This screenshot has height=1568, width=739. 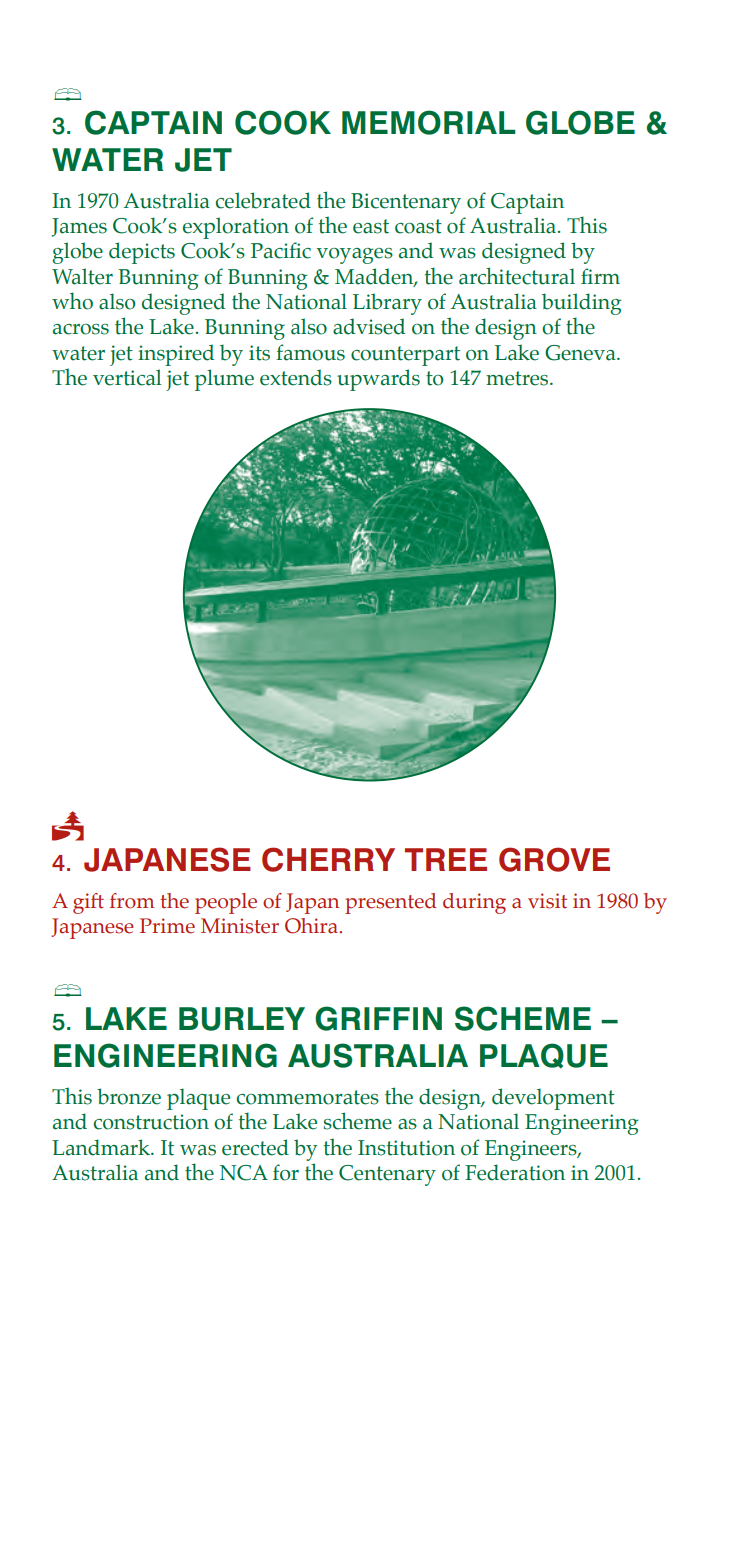 What do you see at coordinates (79, 227) in the screenshot?
I see `James` at bounding box center [79, 227].
